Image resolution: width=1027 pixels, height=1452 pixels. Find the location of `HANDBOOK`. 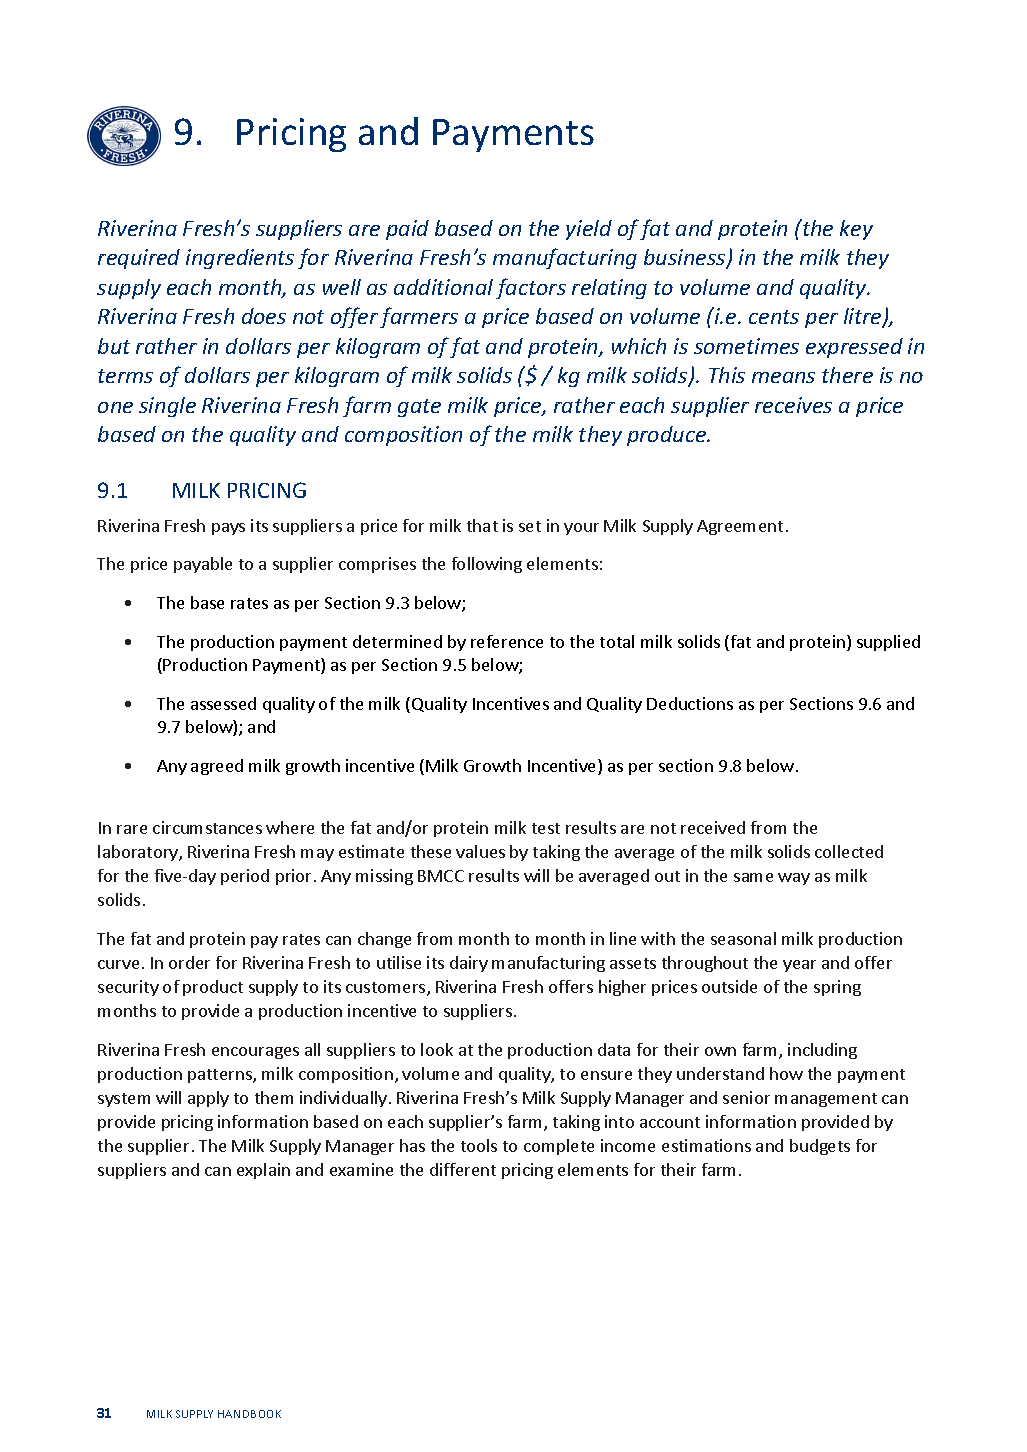

HANDBOOK is located at coordinates (249, 1414).
